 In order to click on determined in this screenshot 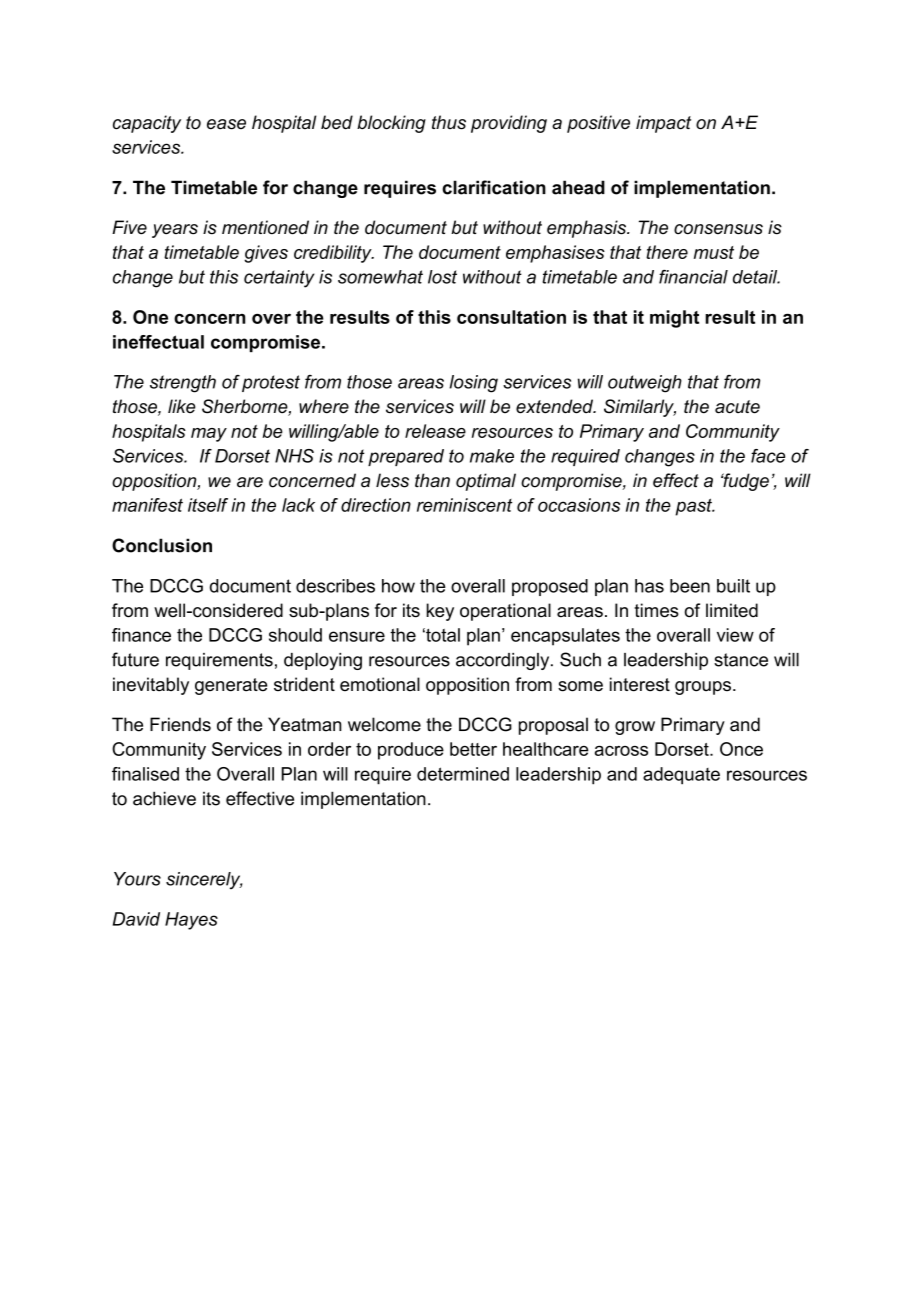, I will do `click(463, 774)`.
